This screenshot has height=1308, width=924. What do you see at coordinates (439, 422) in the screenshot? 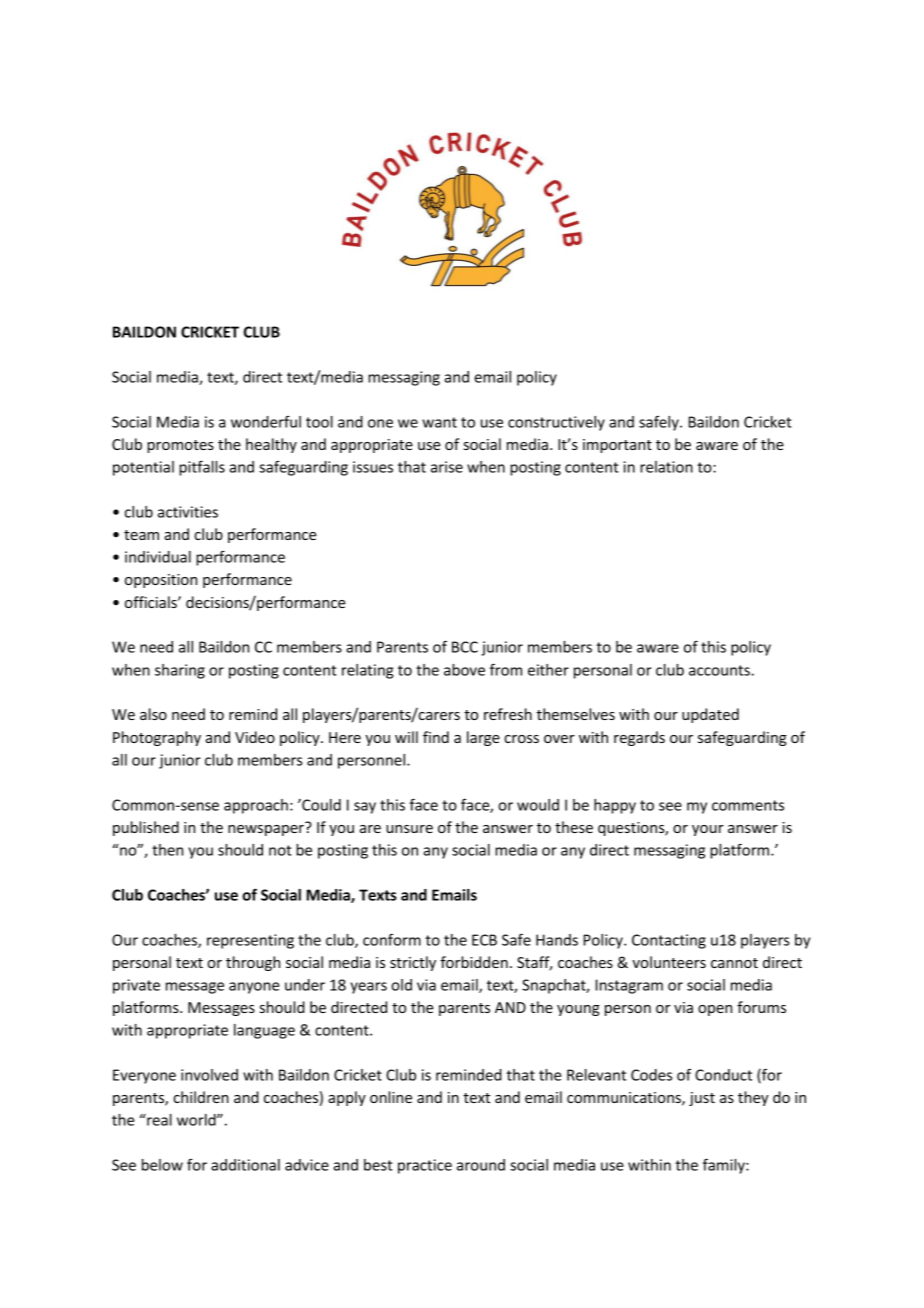
I see `want` at bounding box center [439, 422].
